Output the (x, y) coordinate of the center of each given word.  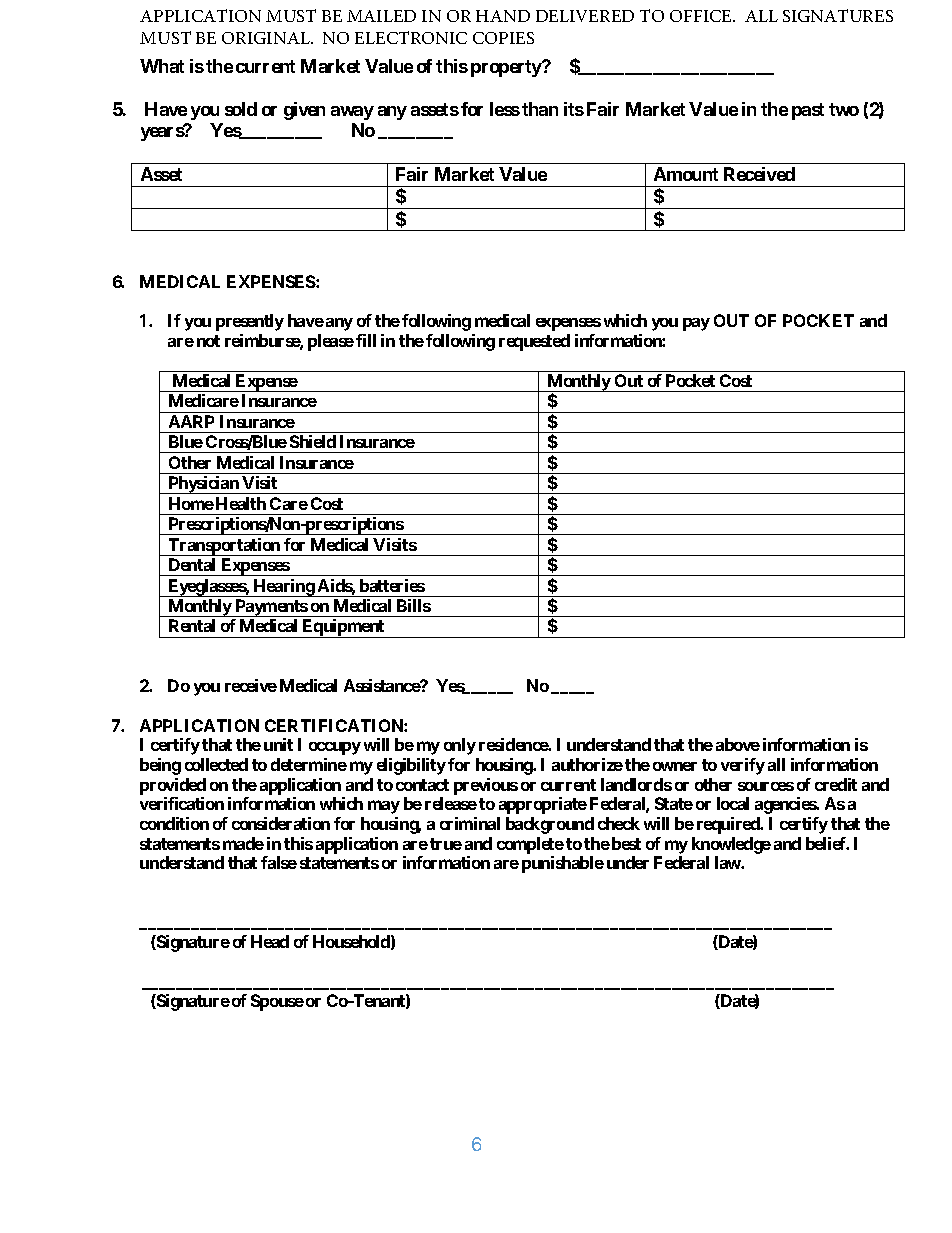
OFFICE (702, 16)
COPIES (503, 38)
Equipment (343, 628)
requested (534, 342)
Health (241, 503)
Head (270, 941)
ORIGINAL (267, 38)
